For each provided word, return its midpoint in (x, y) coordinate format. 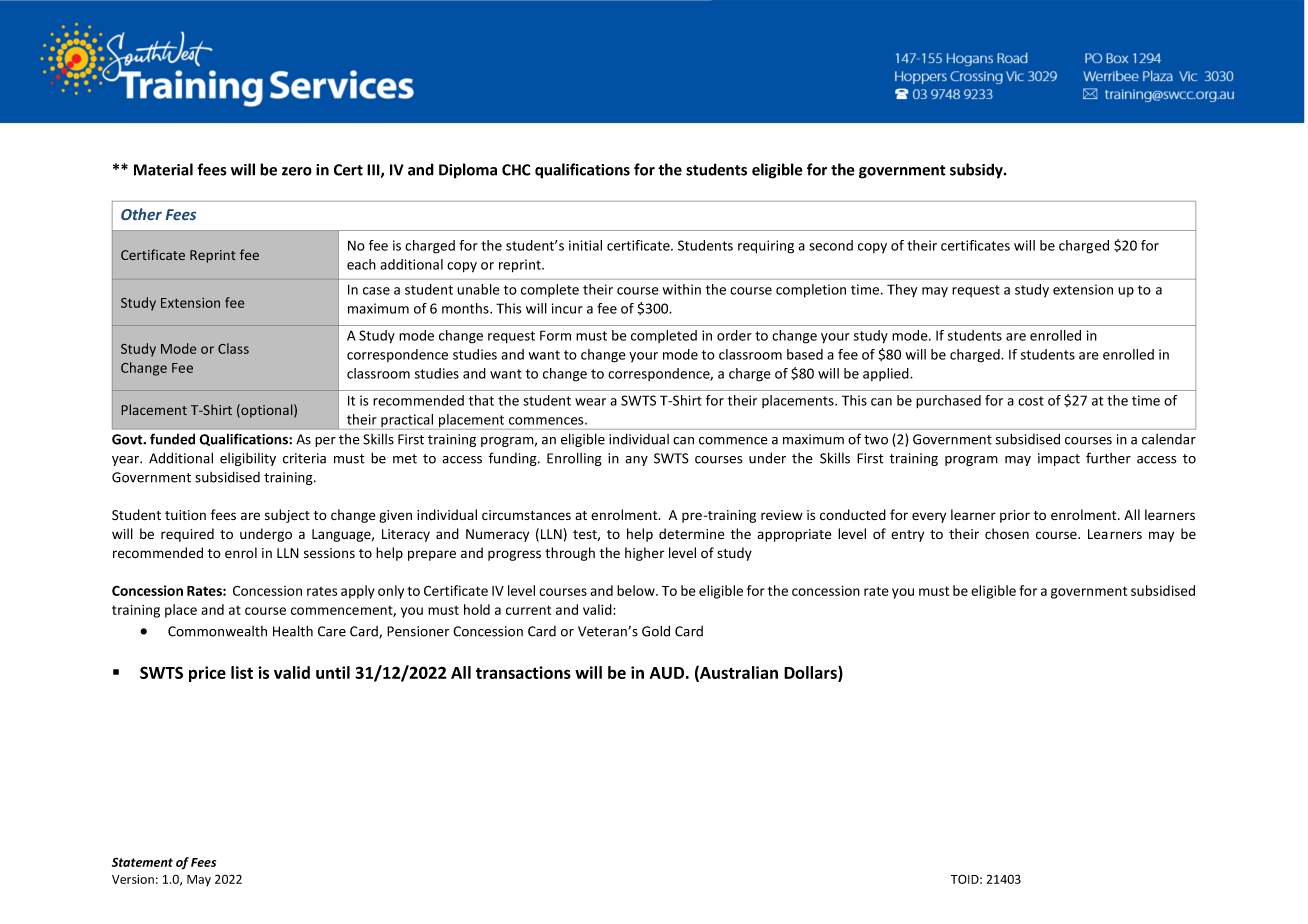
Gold (656, 631)
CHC (516, 170)
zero (297, 171)
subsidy (977, 171)
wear (590, 402)
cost (1031, 401)
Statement (142, 862)
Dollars (811, 672)
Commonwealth (217, 631)
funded (172, 439)
